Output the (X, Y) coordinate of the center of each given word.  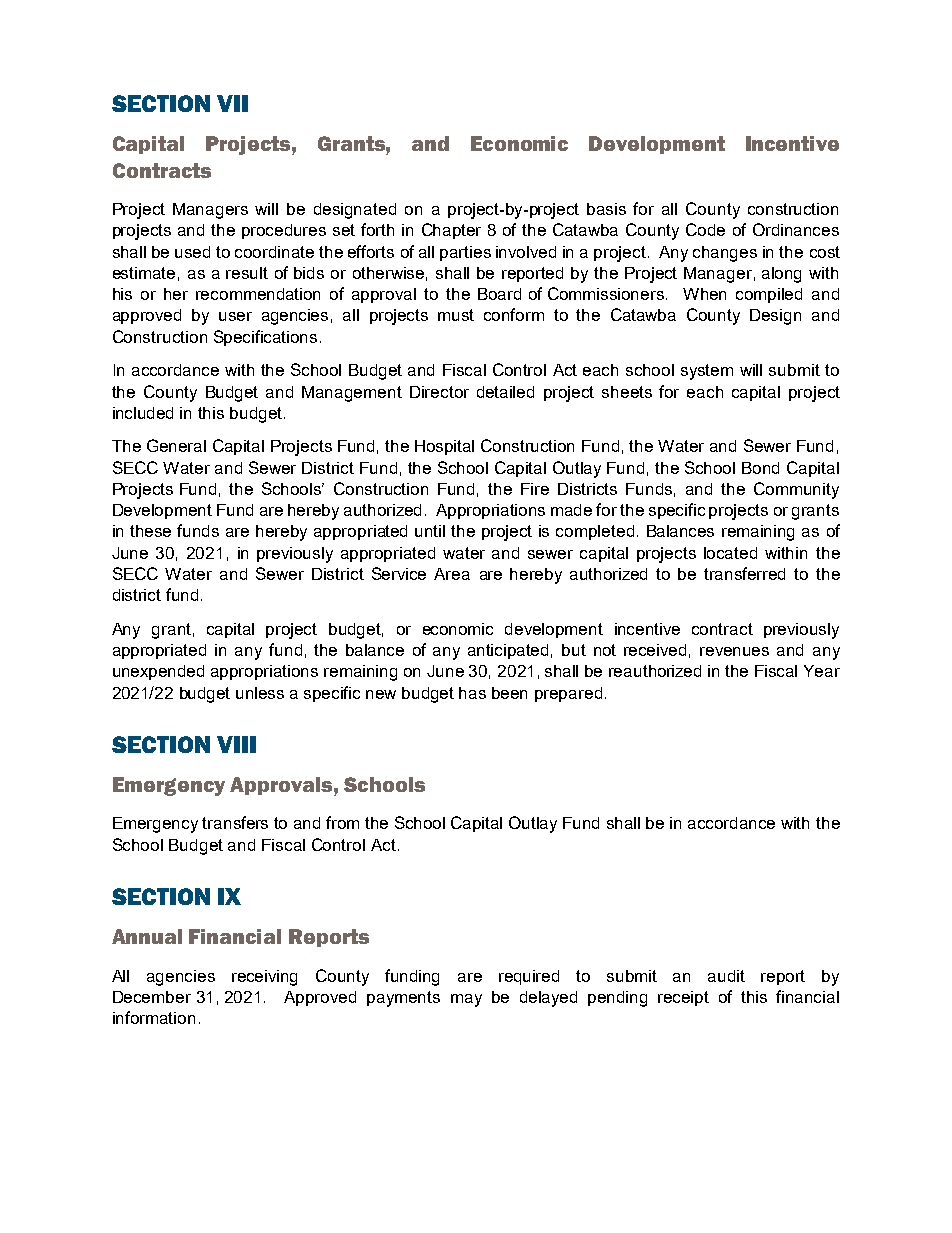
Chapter (451, 231)
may (466, 1000)
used (192, 252)
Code (705, 229)
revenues (734, 651)
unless (260, 693)
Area (452, 574)
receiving (264, 978)
